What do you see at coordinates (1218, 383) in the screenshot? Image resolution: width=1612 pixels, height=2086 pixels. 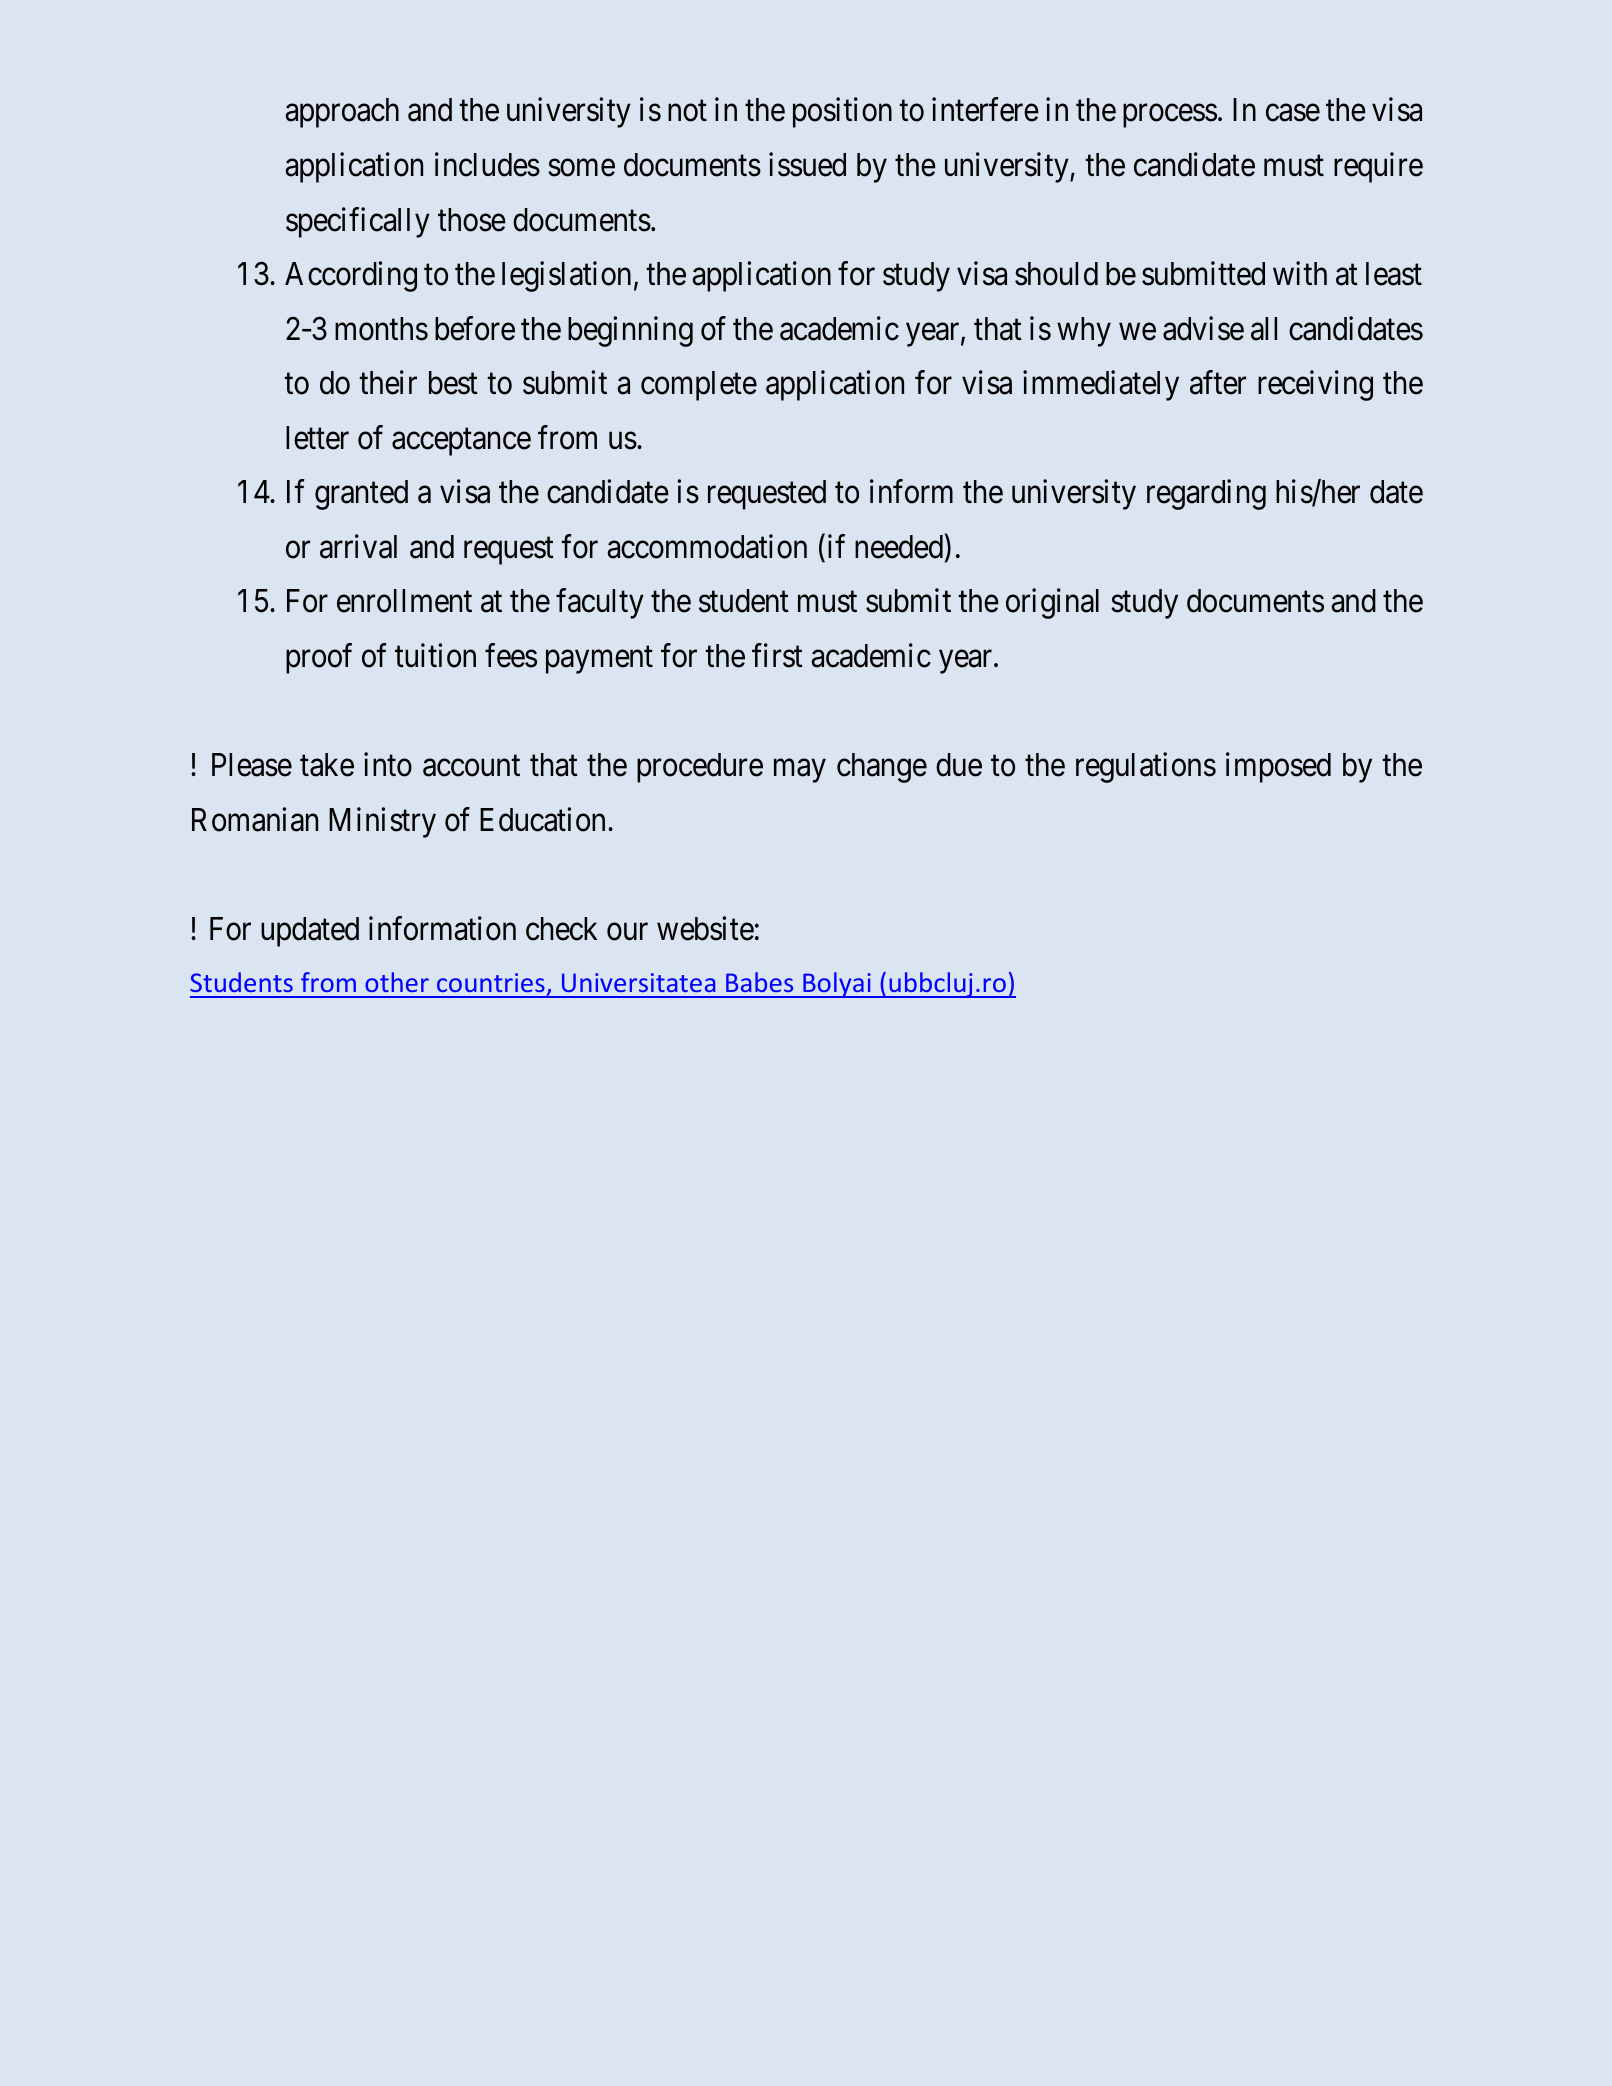 I see `after` at bounding box center [1218, 383].
